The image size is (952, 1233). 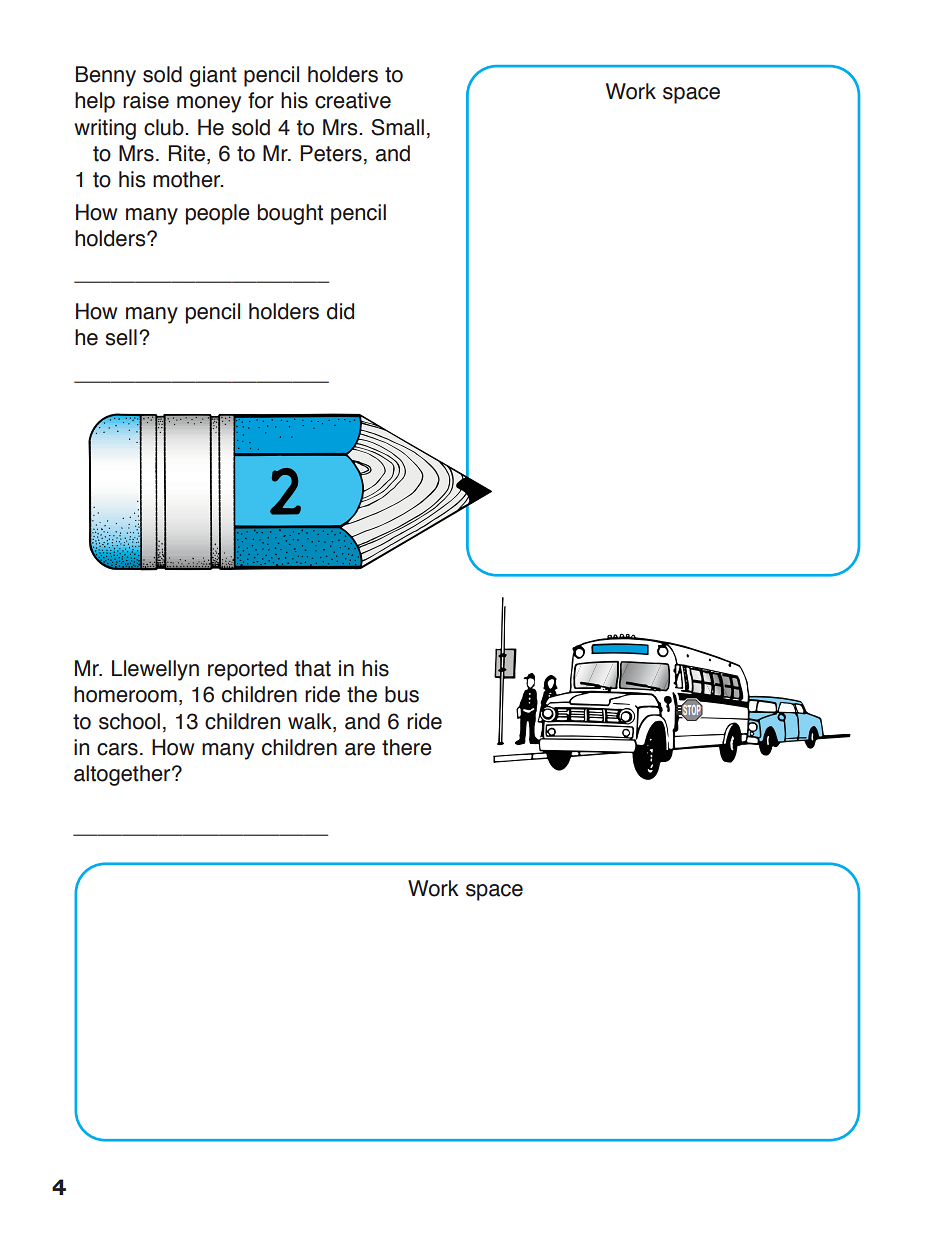 I want to click on Llewellyn, so click(x=155, y=670).
